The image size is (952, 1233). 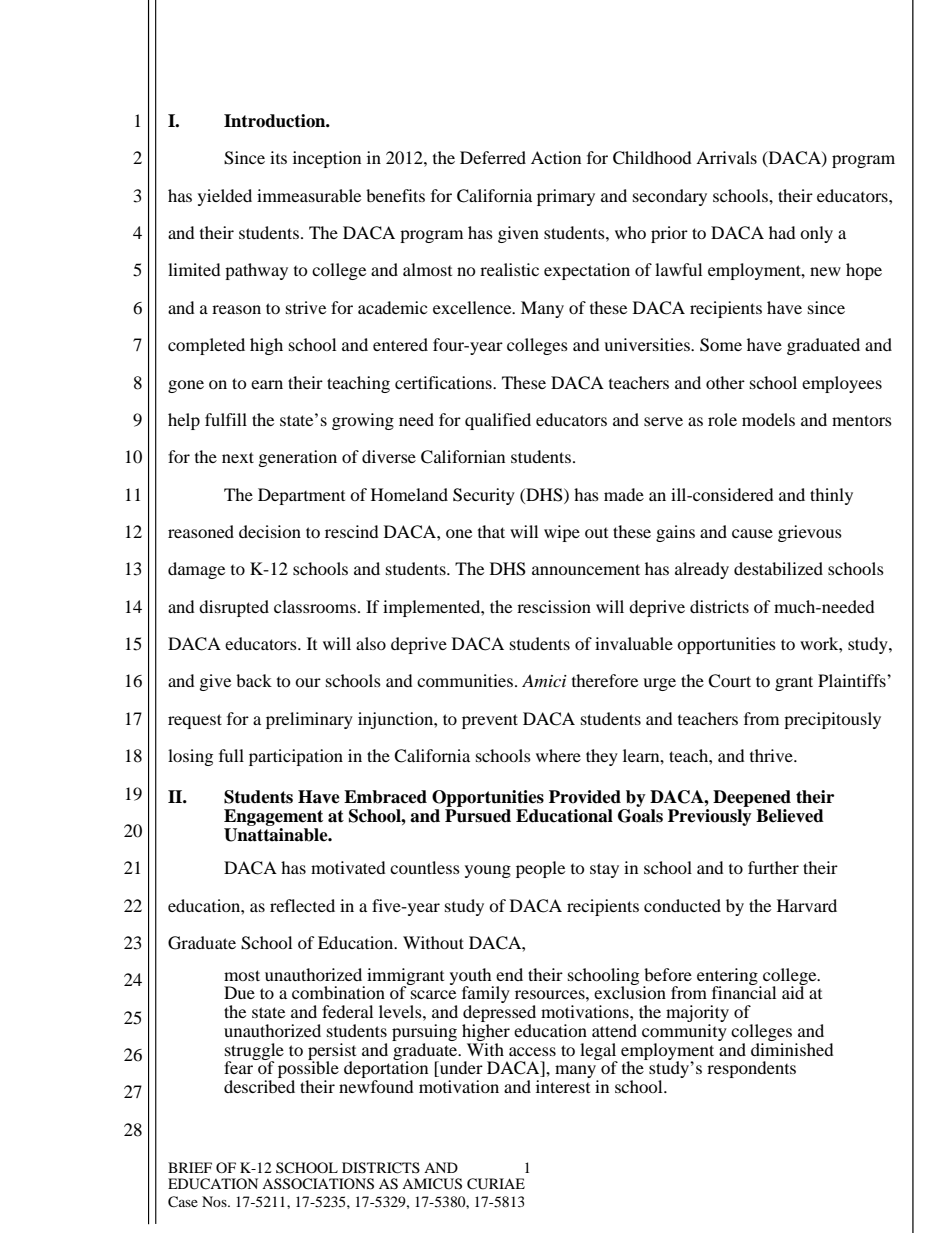 What do you see at coordinates (554, 606) in the screenshot?
I see `rescission` at bounding box center [554, 606].
